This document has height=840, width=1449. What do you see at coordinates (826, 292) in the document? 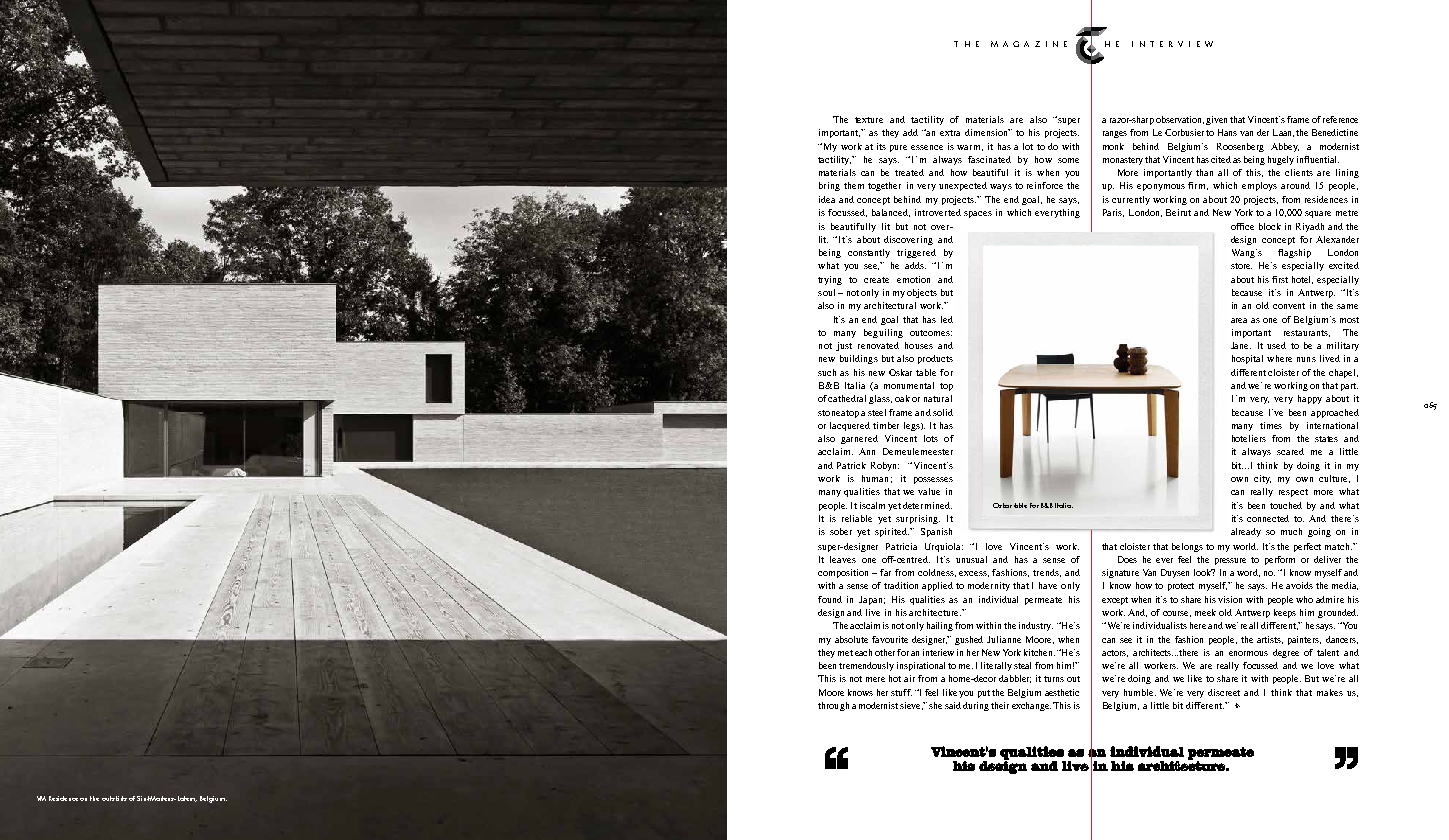
I see `soul` at bounding box center [826, 292].
